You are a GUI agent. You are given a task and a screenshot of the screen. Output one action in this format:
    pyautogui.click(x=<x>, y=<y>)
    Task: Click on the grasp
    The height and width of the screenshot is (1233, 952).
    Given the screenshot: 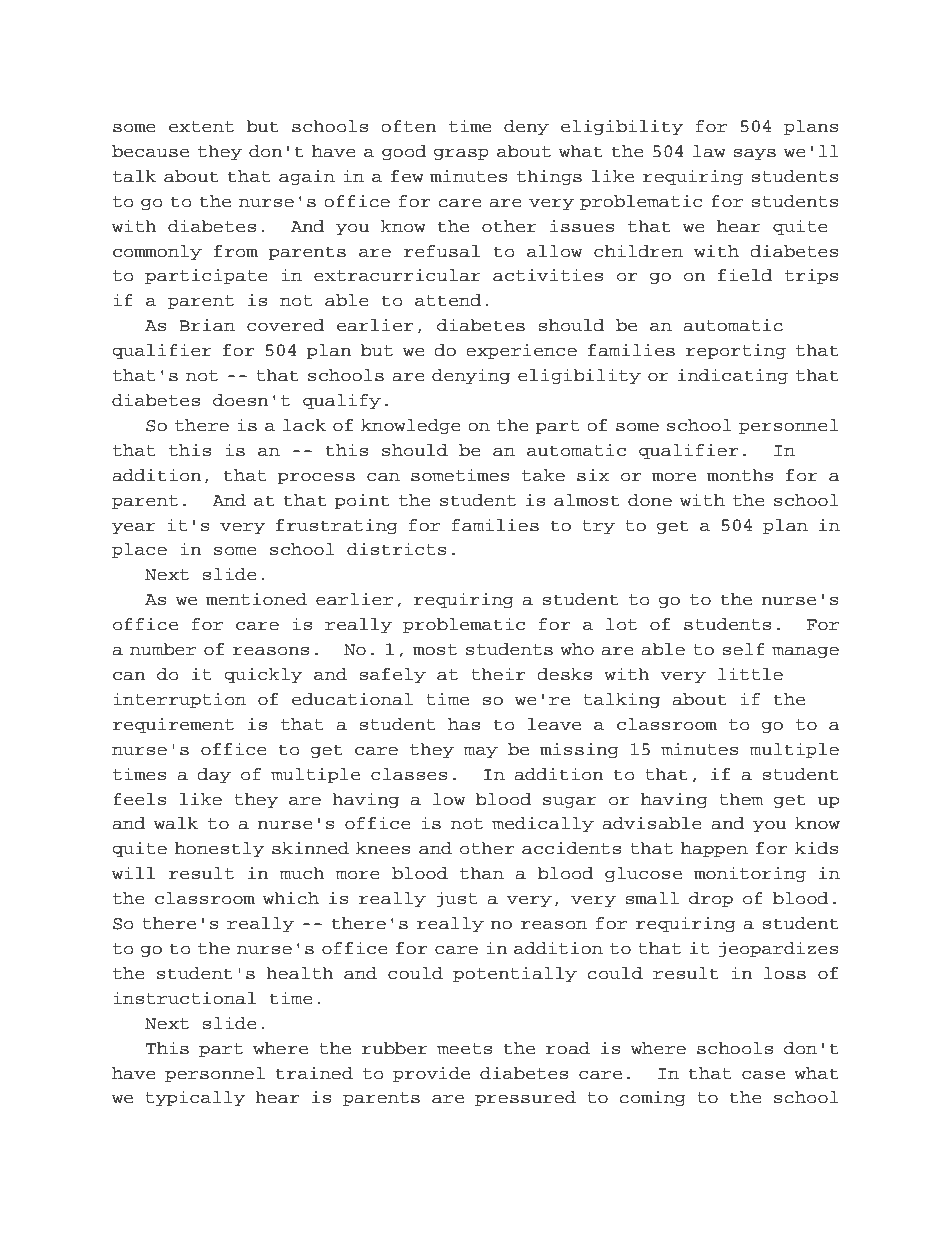 What is the action you would take?
    pyautogui.click(x=461, y=154)
